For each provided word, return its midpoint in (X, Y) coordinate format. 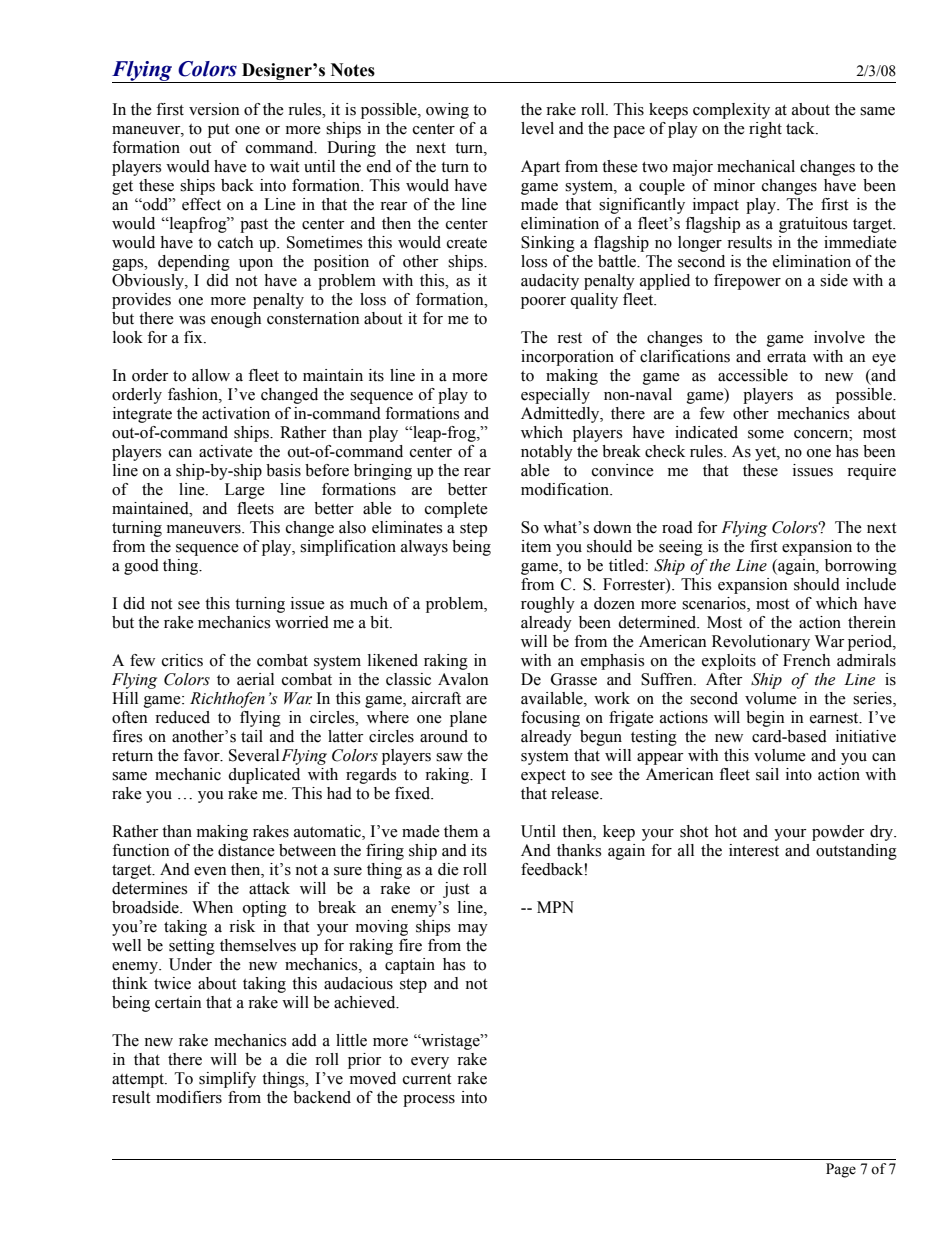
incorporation (567, 358)
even (210, 871)
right (765, 130)
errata (786, 357)
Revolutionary (761, 643)
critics (182, 660)
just (456, 890)
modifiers (189, 1097)
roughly (548, 605)
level (537, 128)
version (214, 109)
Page (841, 1170)
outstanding (856, 852)
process (429, 1101)
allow (211, 375)
